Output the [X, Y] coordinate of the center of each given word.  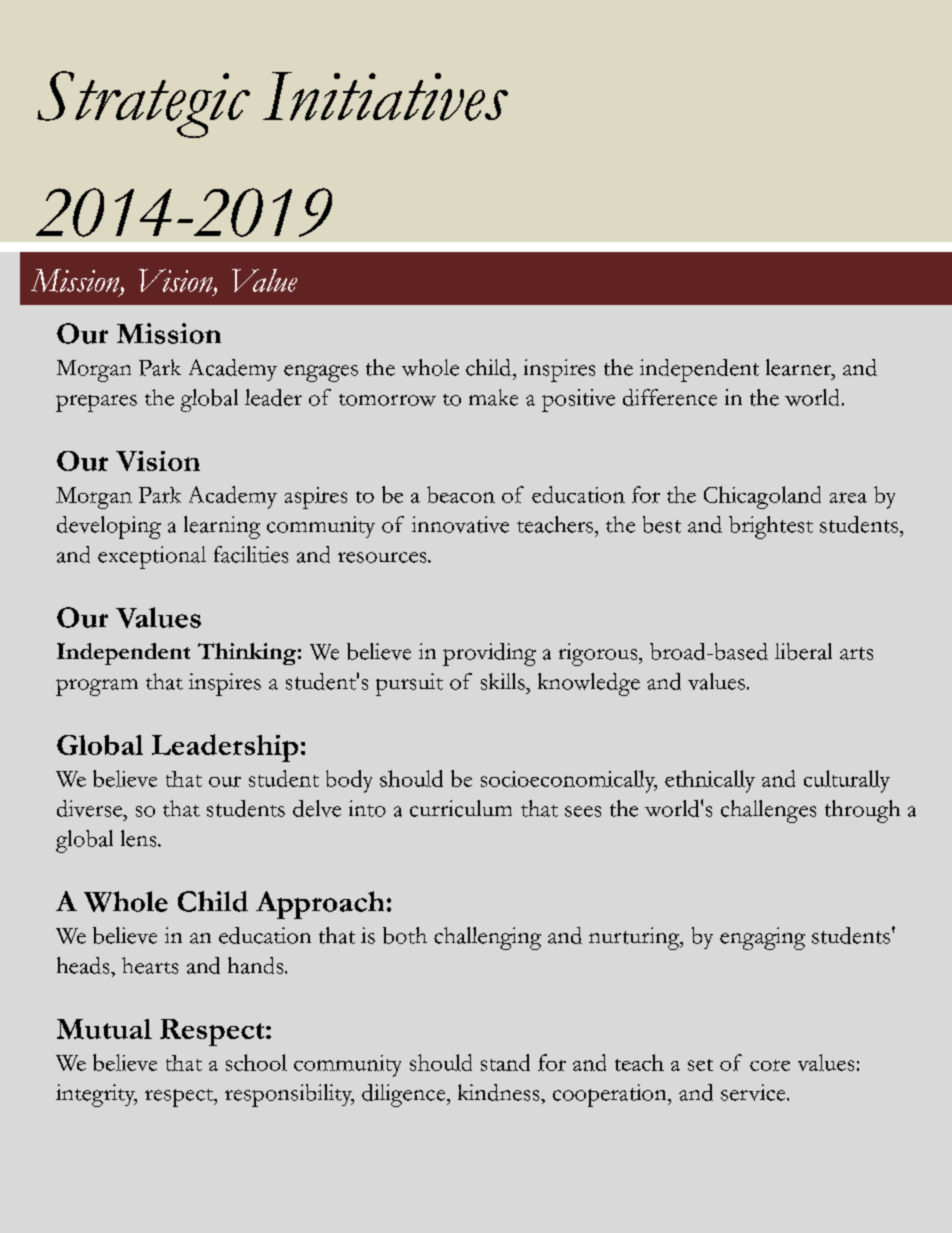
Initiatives [385, 96]
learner [799, 367]
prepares [96, 403]
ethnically [710, 781]
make [493, 397]
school [256, 1062]
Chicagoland [762, 497]
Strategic [143, 104]
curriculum [461, 808]
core [770, 1065]
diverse [91, 808]
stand [505, 1062]
